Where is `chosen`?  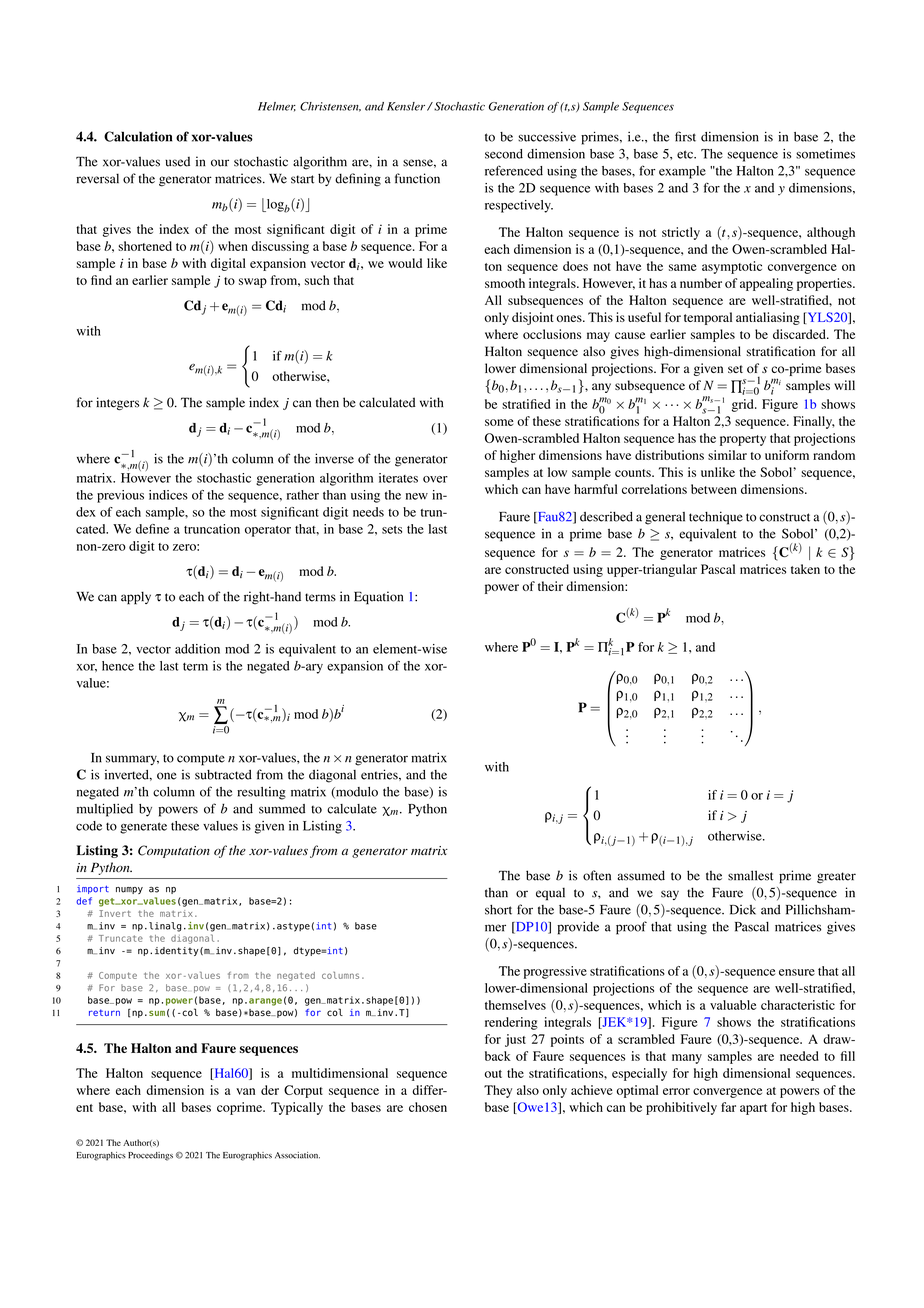
chosen is located at coordinates (428, 1107).
